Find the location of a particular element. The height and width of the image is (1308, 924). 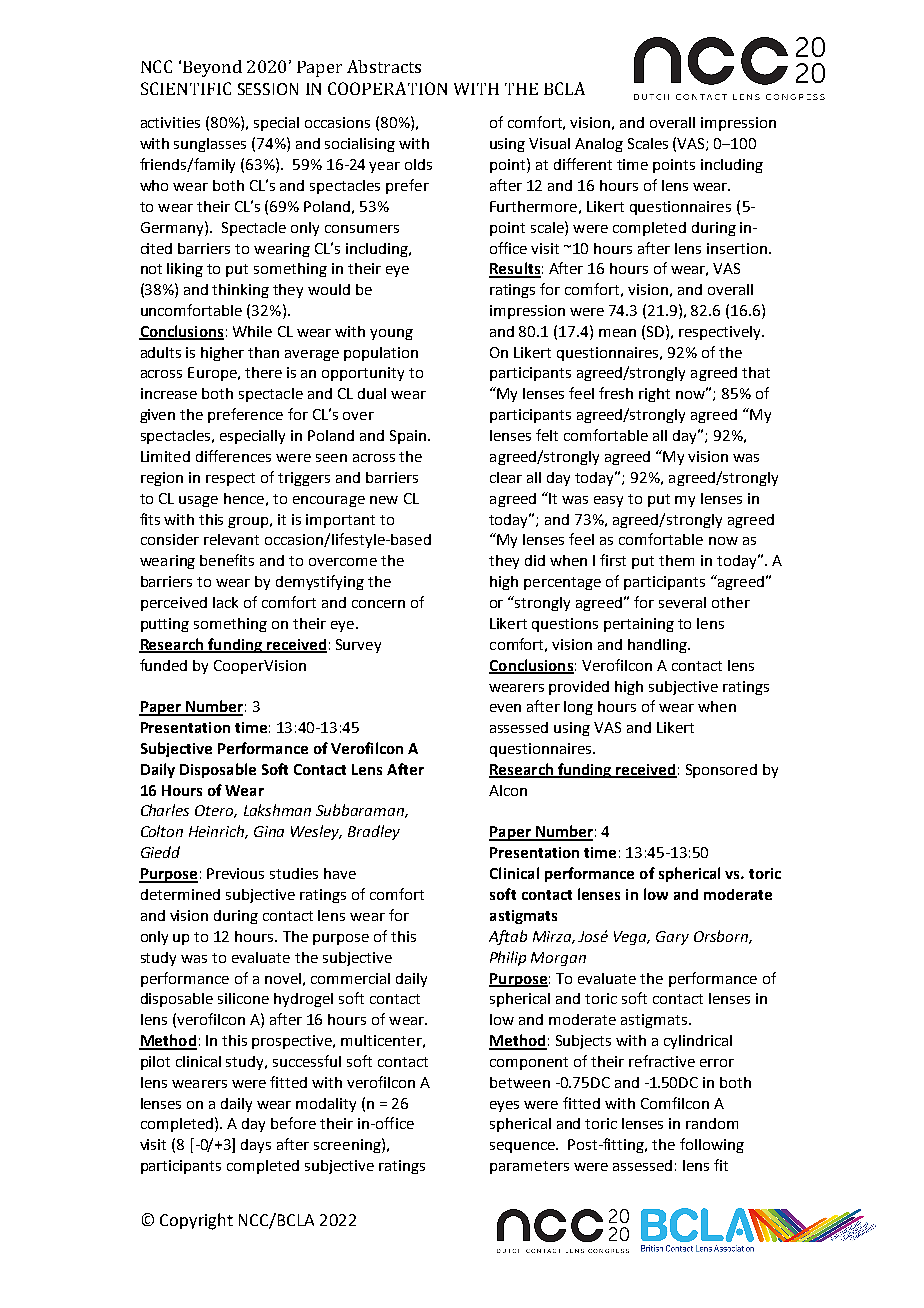

random is located at coordinates (712, 1123).
